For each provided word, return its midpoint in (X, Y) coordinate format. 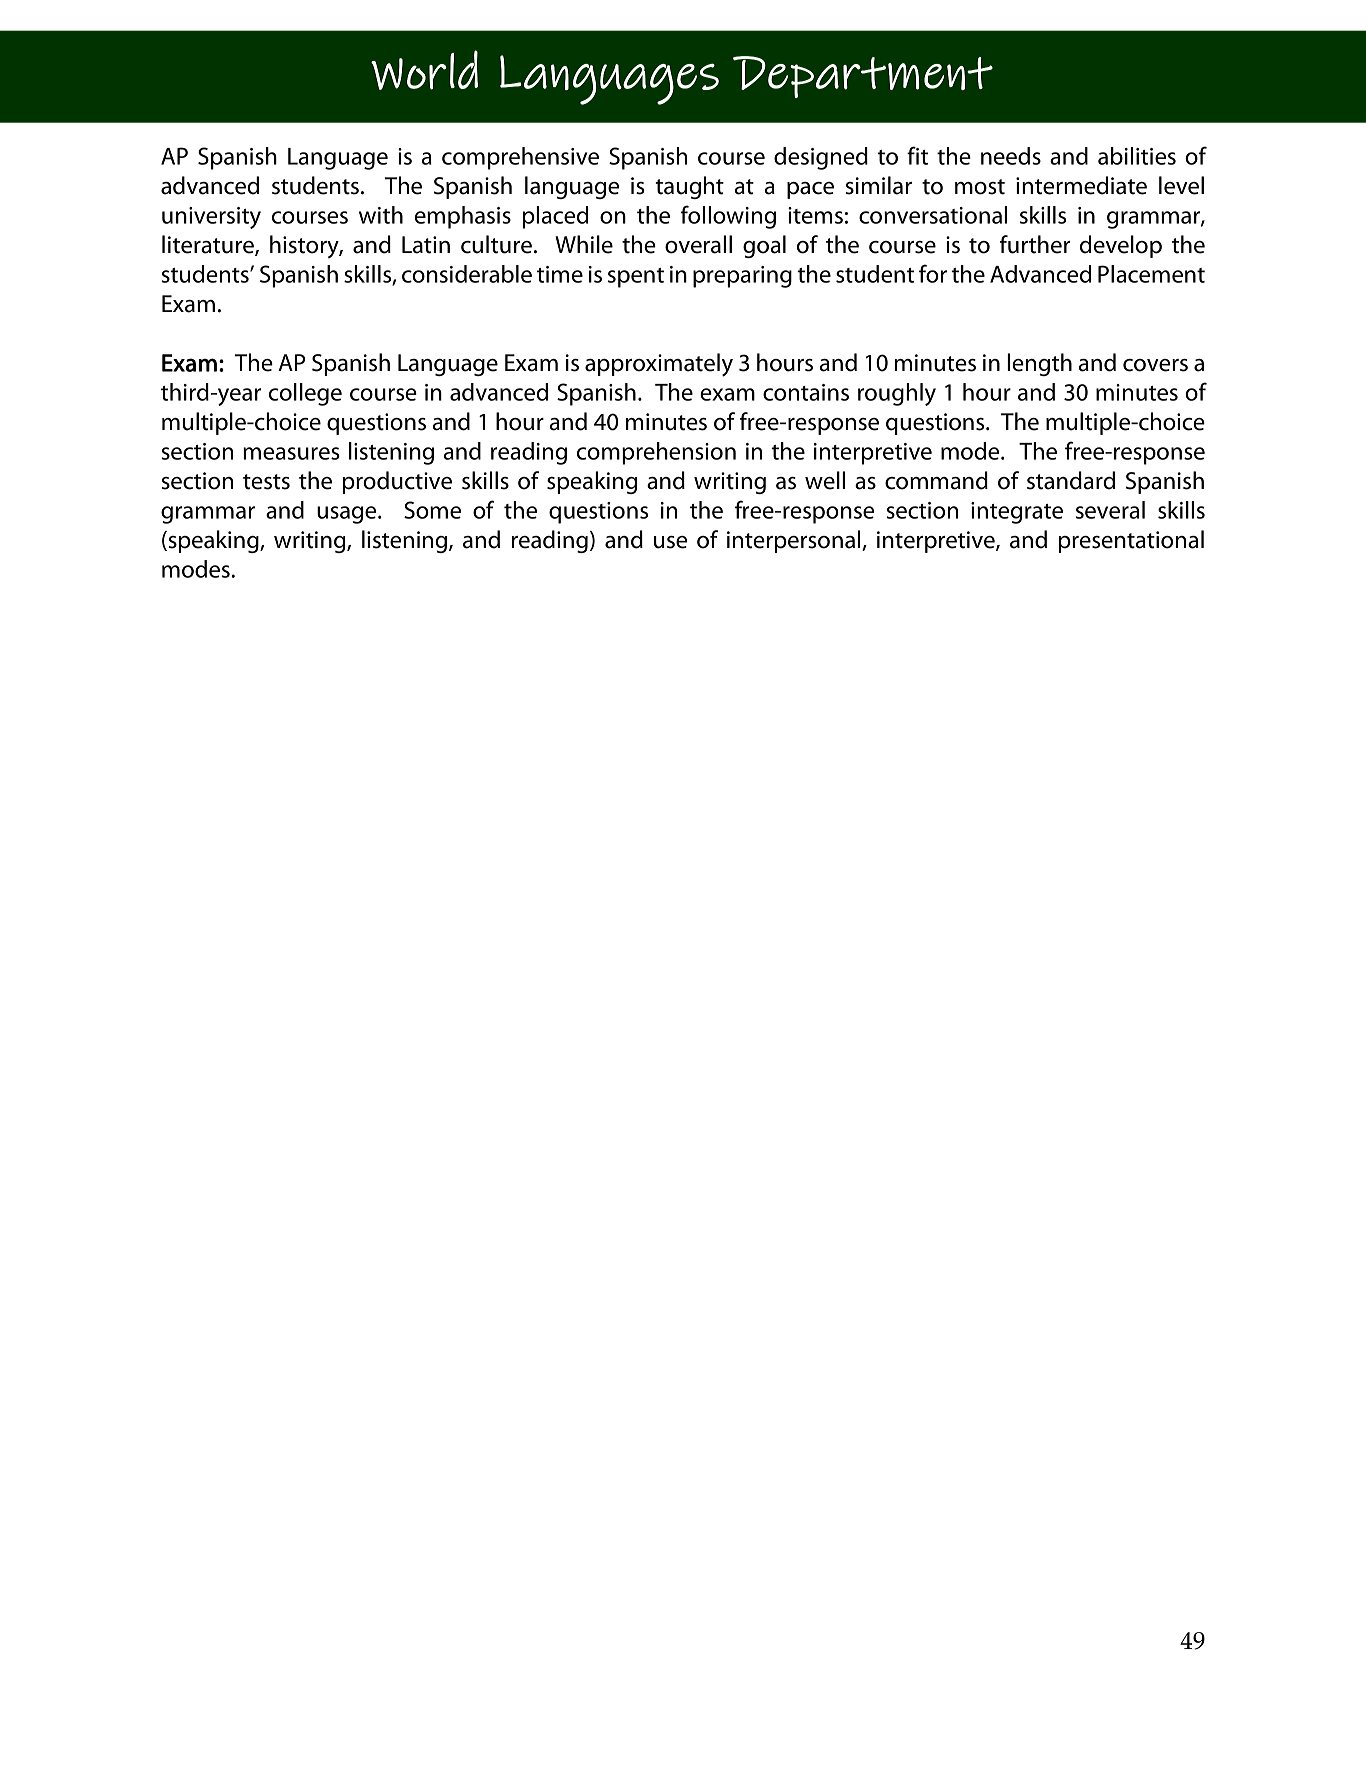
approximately (659, 365)
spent (636, 278)
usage (348, 515)
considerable (467, 274)
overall (698, 244)
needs (1011, 156)
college (305, 394)
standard (1071, 480)
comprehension (656, 453)
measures (291, 453)
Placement (1151, 274)
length (1039, 364)
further (1035, 244)
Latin (426, 245)
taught (689, 187)
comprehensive (520, 158)
